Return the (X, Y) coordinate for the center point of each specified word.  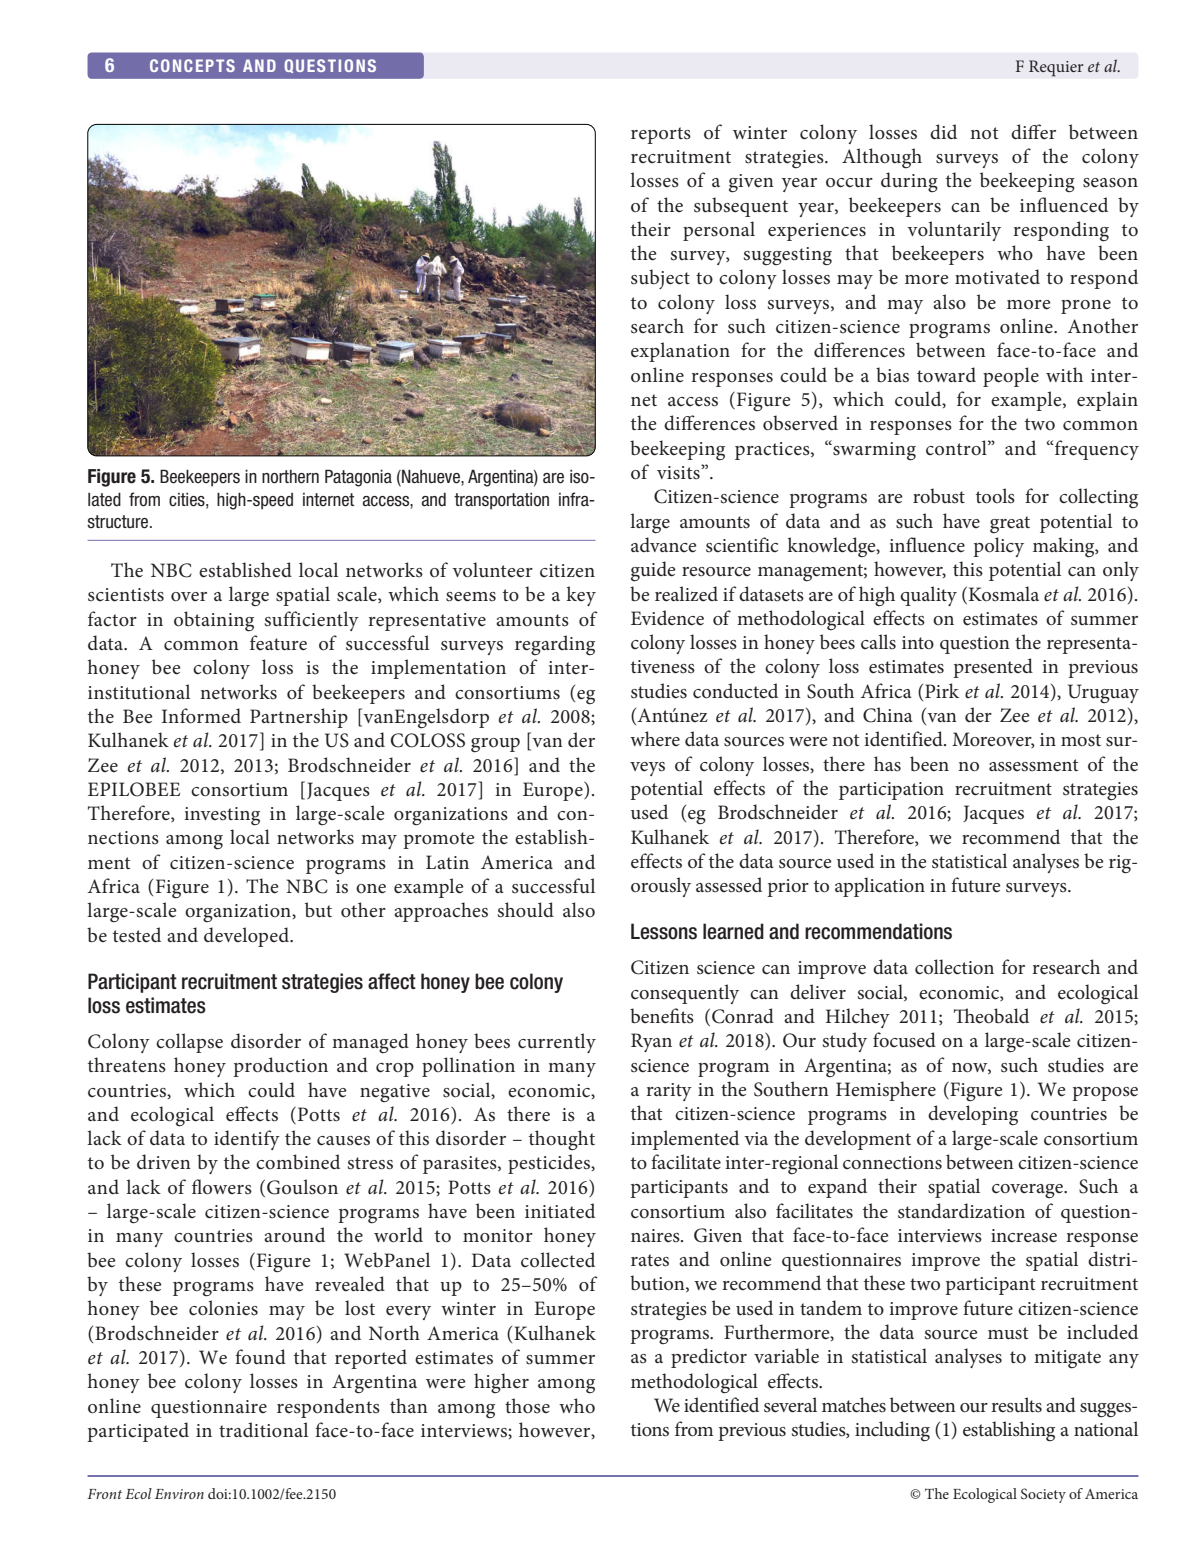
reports (661, 135)
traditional (263, 1430)
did (943, 131)
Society (1043, 1495)
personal (719, 231)
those (527, 1406)
